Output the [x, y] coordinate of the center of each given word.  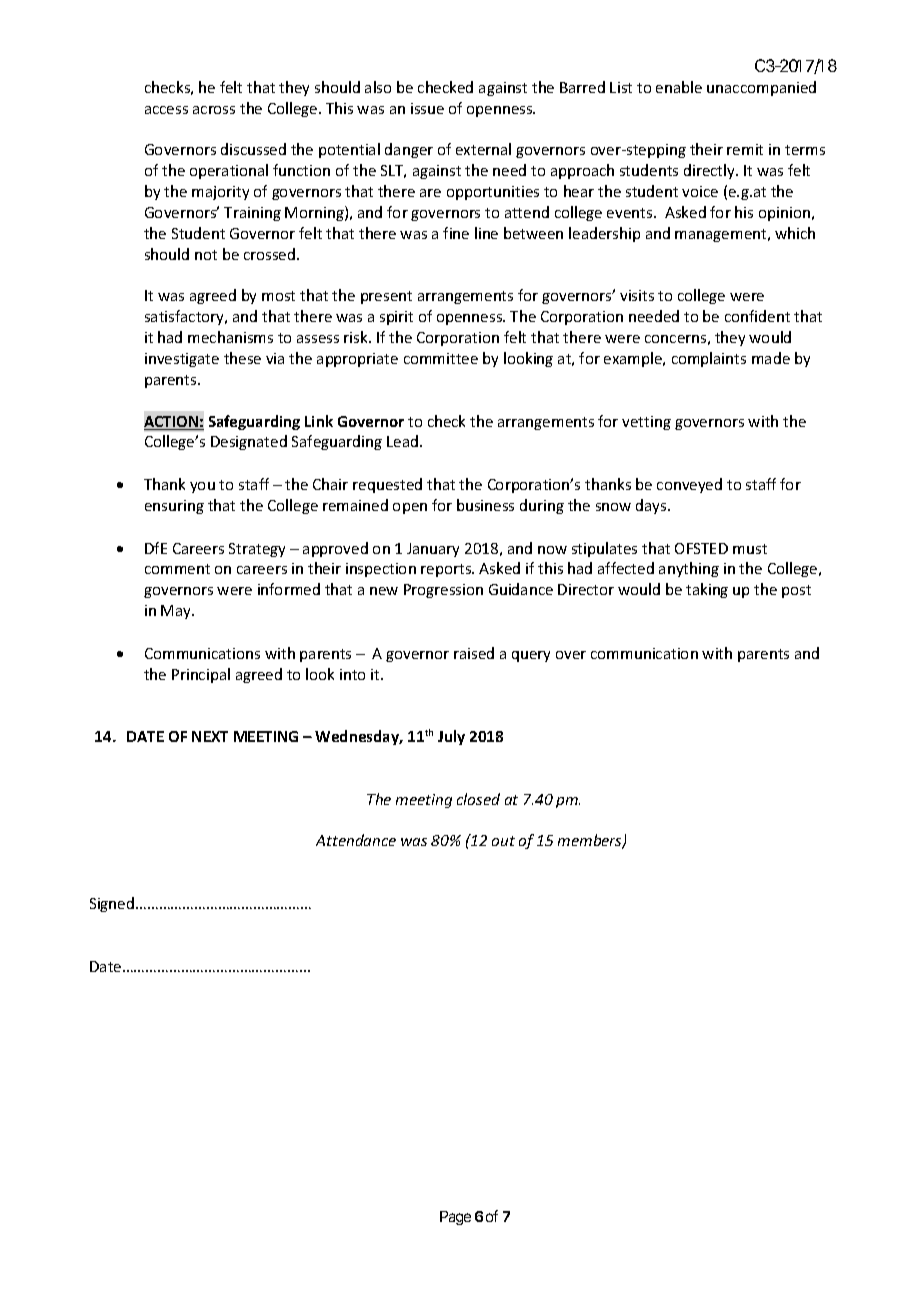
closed [478, 799]
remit [745, 149]
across [214, 110]
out [503, 841]
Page [455, 1218]
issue [427, 108]
